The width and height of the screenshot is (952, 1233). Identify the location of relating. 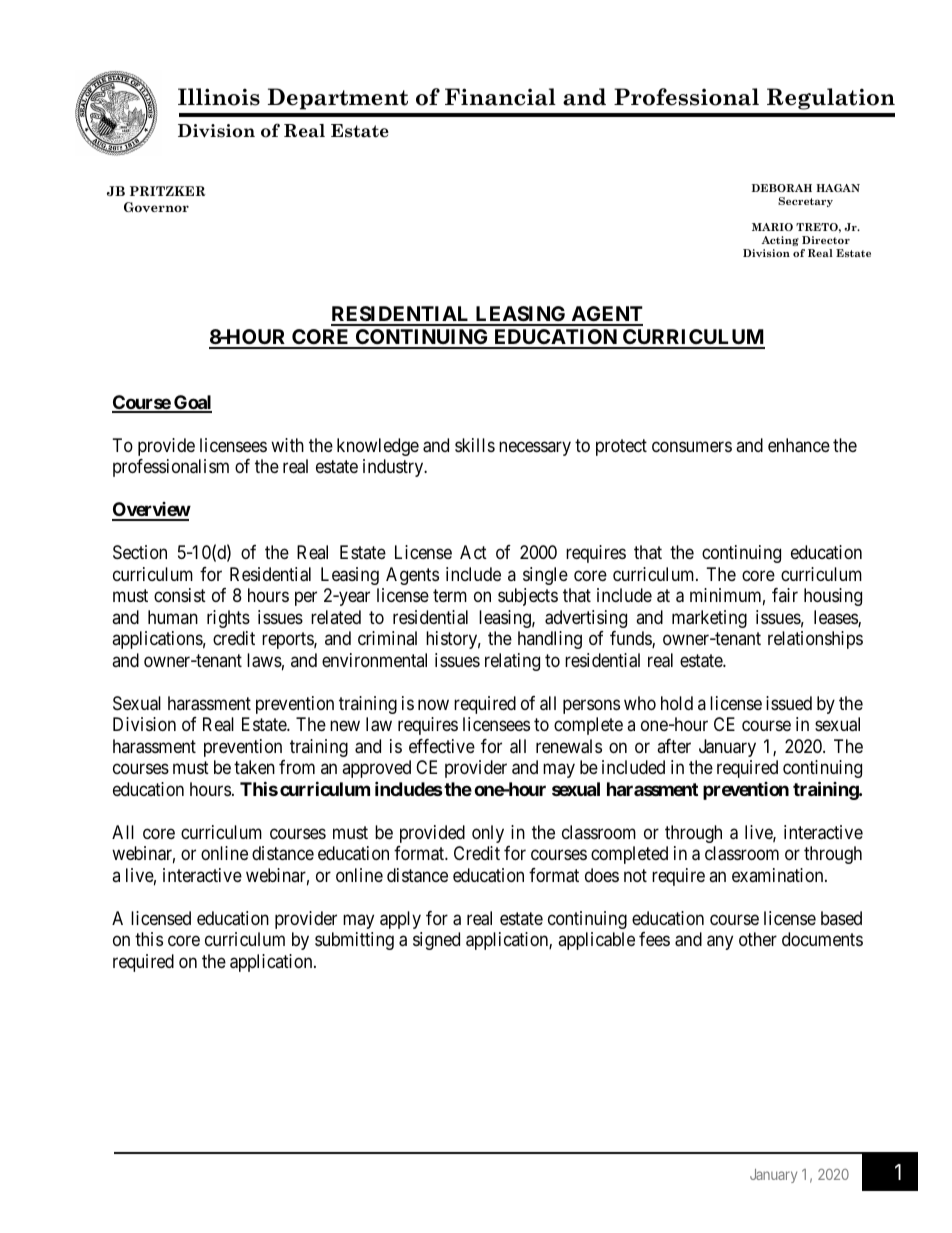
(512, 662).
